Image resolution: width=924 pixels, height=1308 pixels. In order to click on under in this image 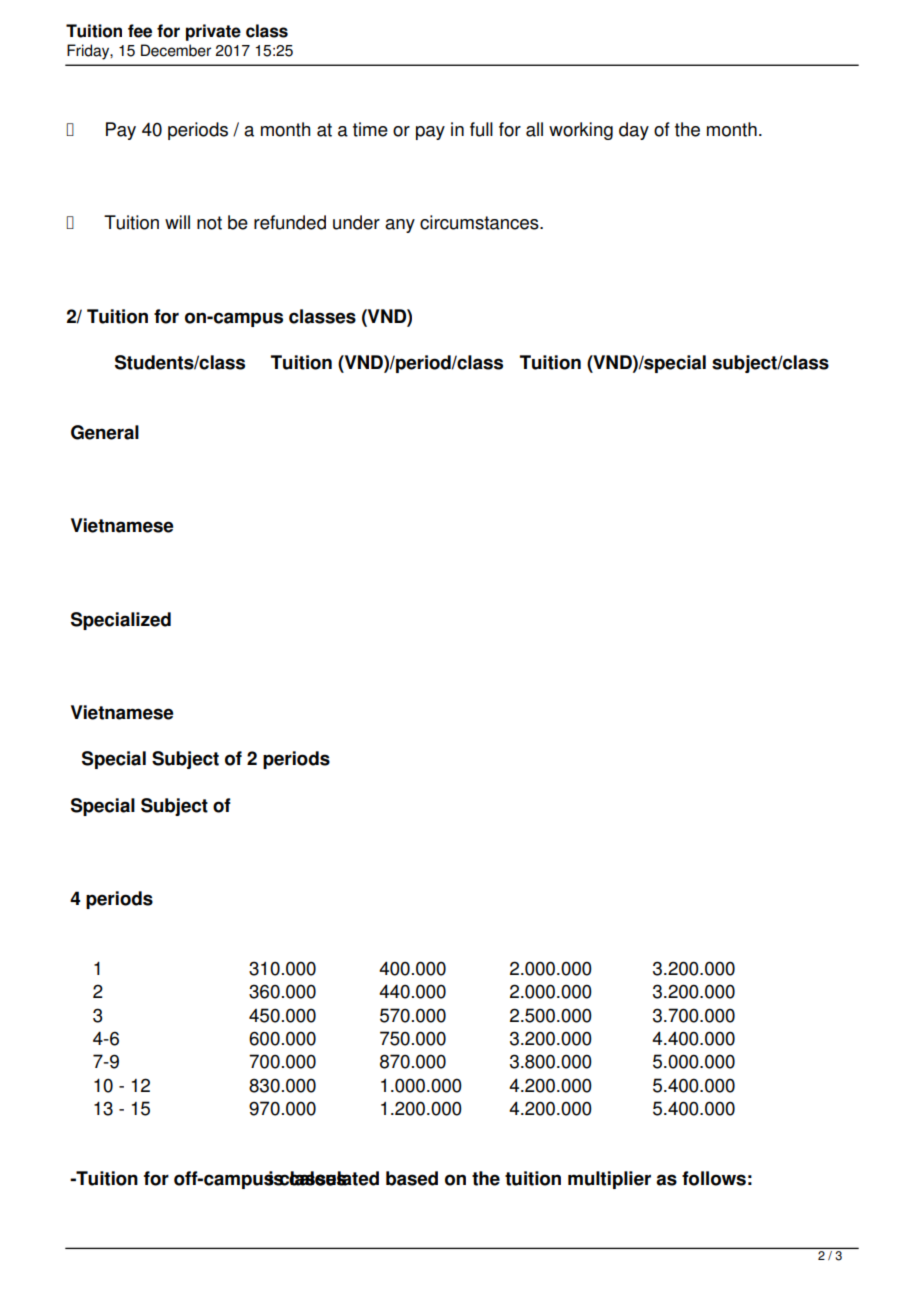, I will do `click(356, 222)`.
